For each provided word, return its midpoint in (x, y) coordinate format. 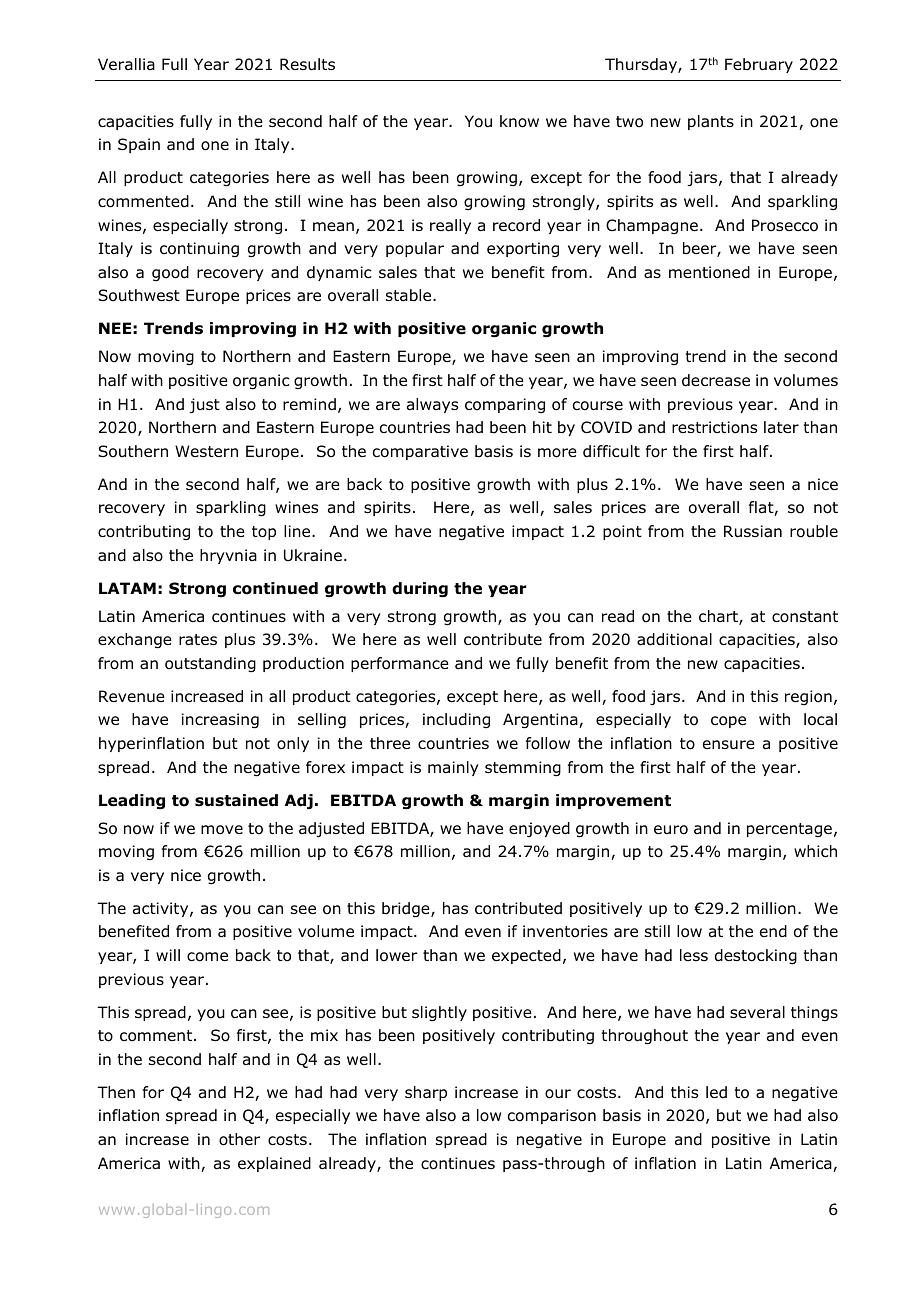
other (239, 1139)
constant (805, 617)
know (519, 121)
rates (198, 640)
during (420, 590)
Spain (139, 145)
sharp (426, 1093)
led (716, 1092)
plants (711, 122)
